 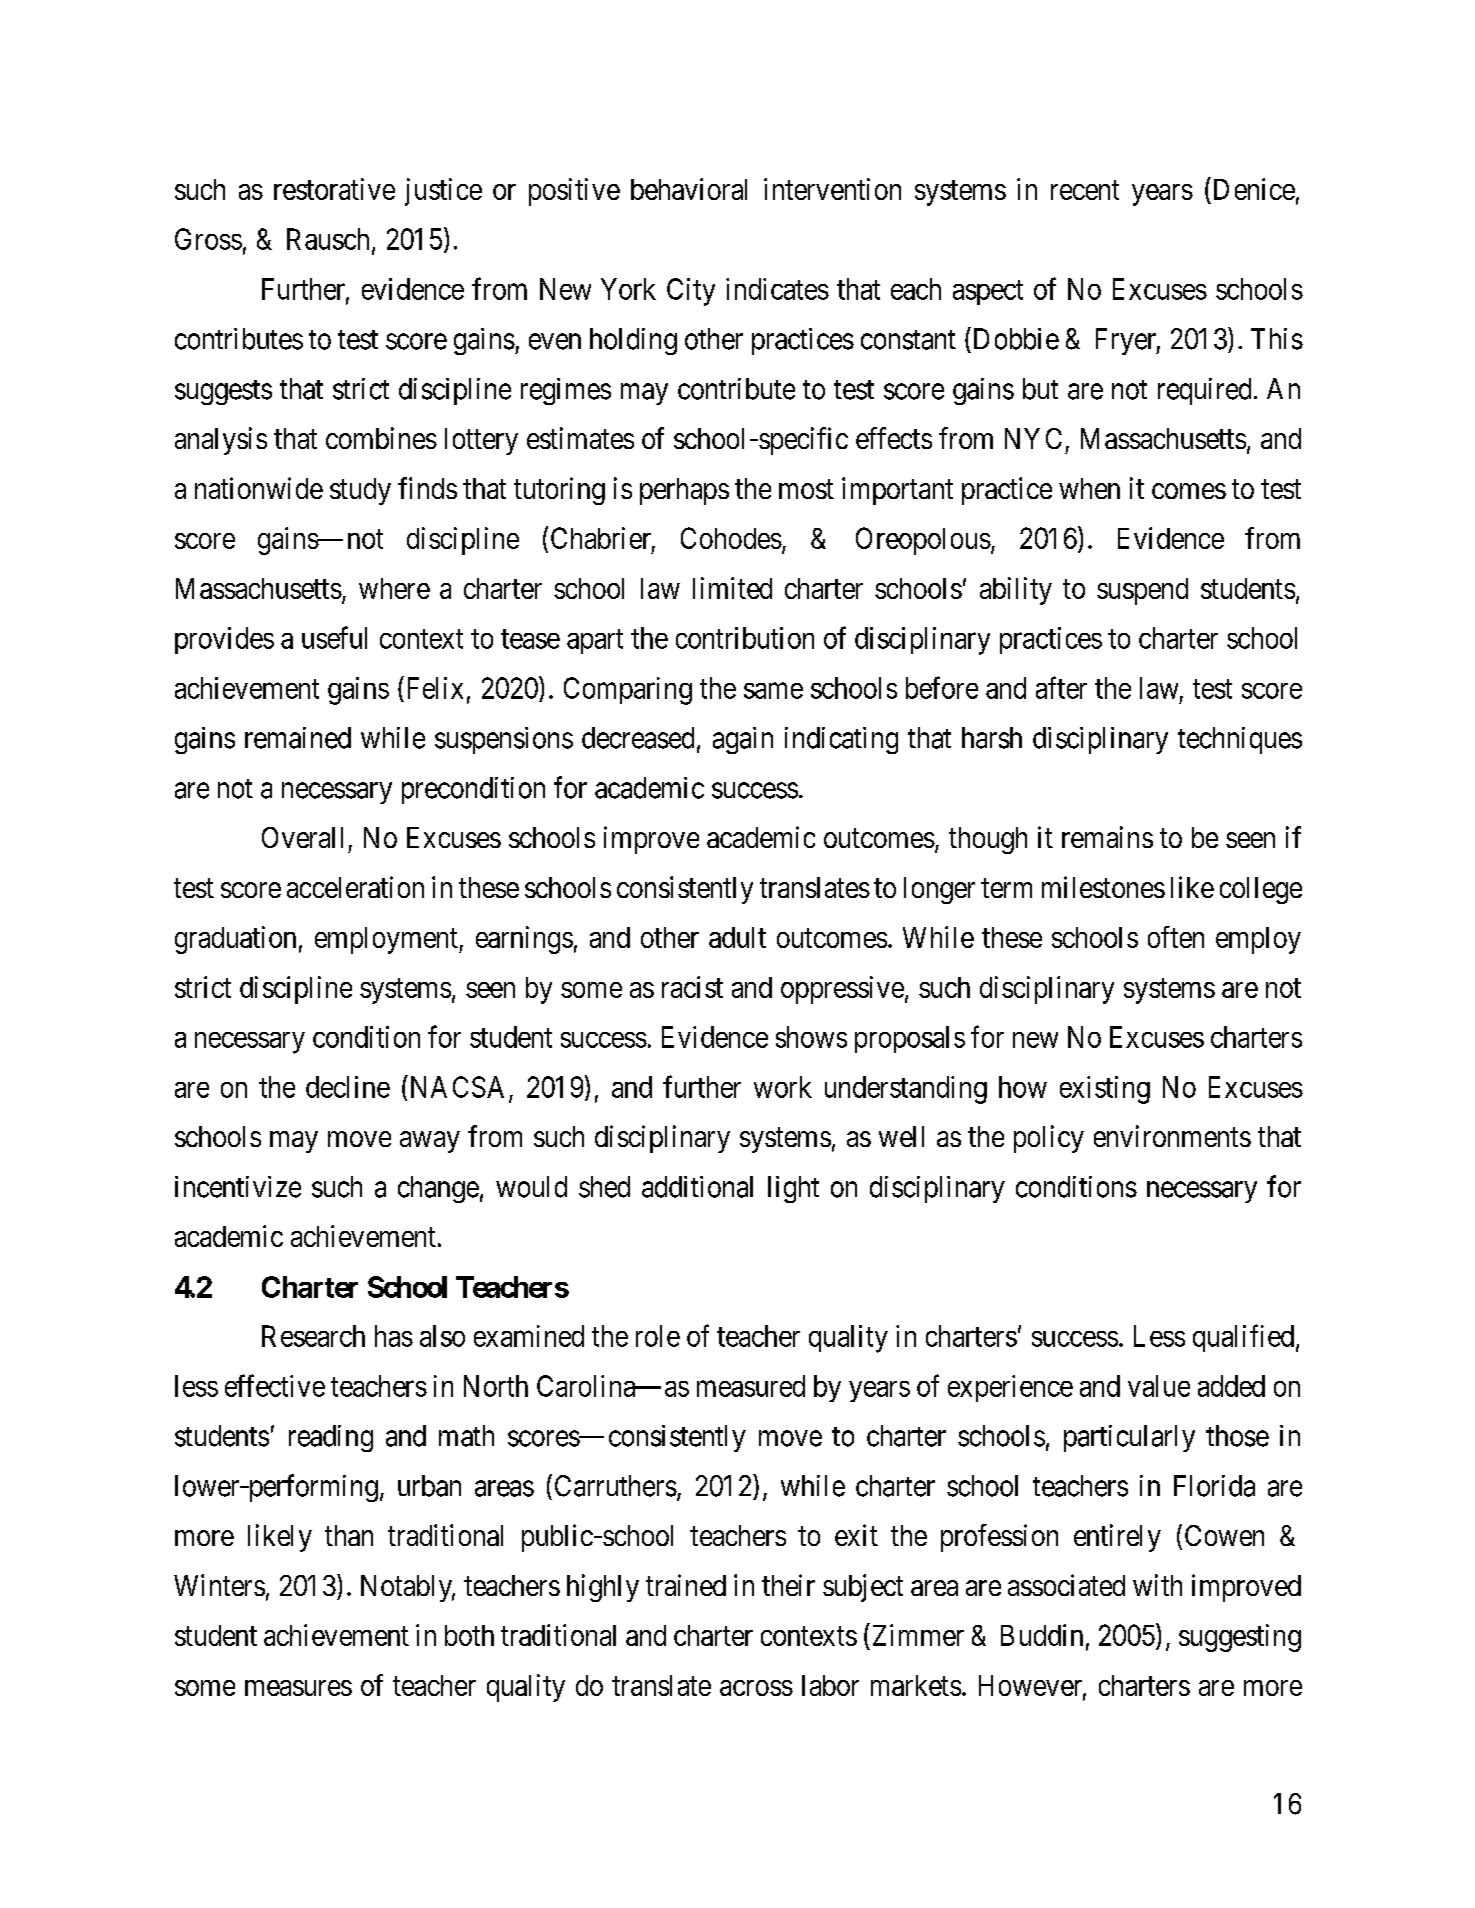 I want to click on Cohodes, so click(x=731, y=538).
